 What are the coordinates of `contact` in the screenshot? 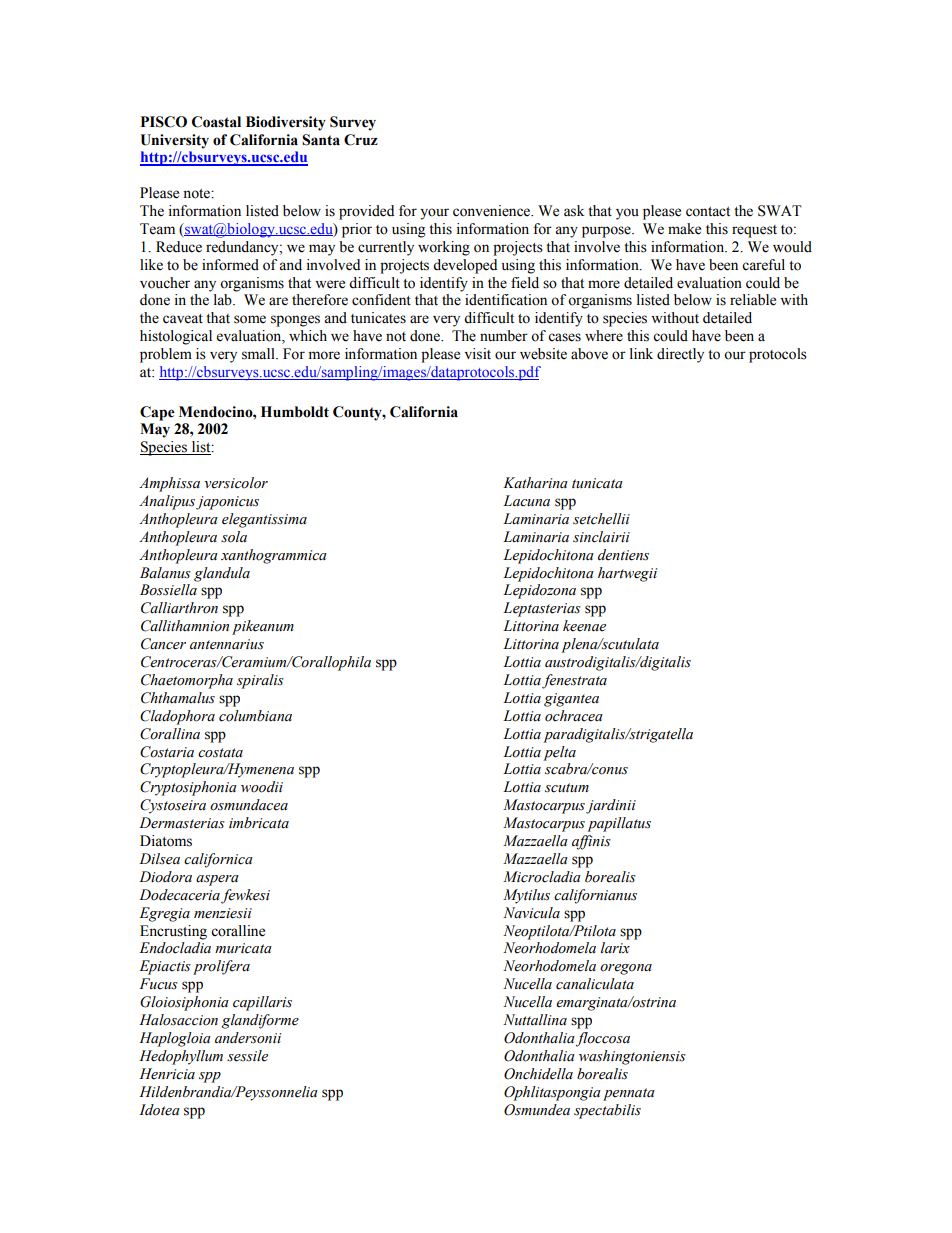 It's located at (708, 212).
